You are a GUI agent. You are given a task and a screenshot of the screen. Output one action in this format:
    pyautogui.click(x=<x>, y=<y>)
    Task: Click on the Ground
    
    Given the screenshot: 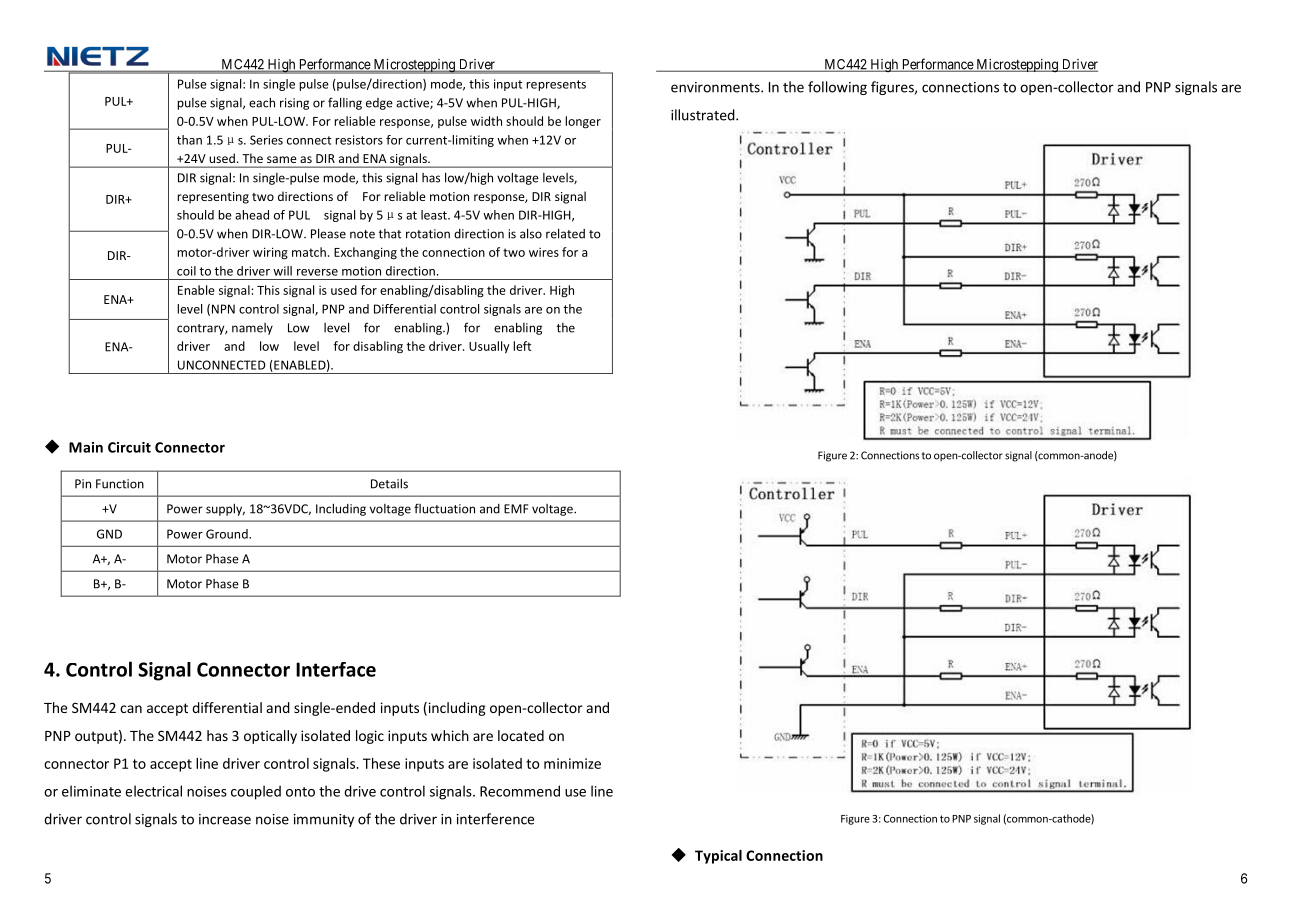 What is the action you would take?
    pyautogui.click(x=228, y=534)
